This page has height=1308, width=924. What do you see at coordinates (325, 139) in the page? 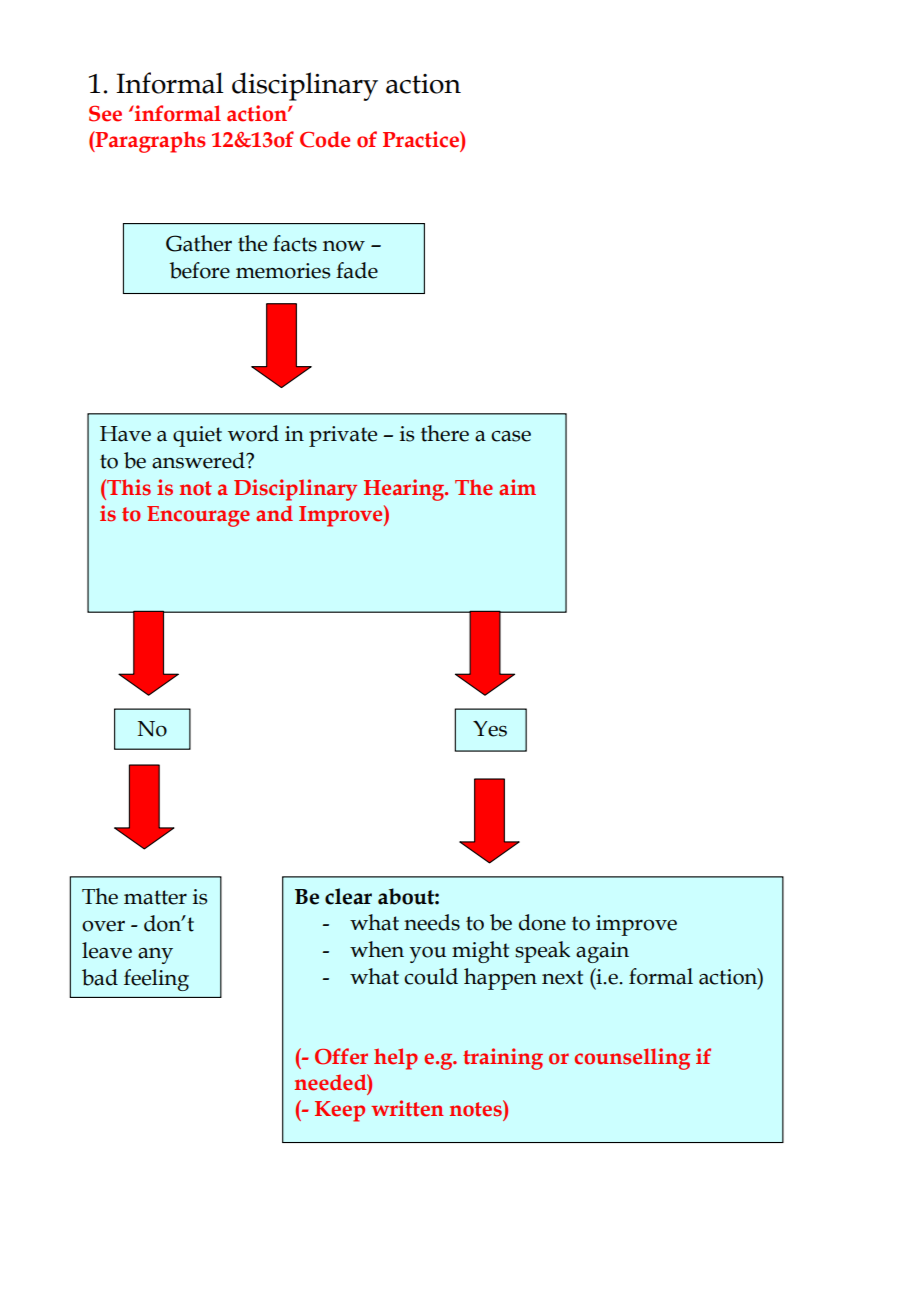
I see `Code` at bounding box center [325, 139].
